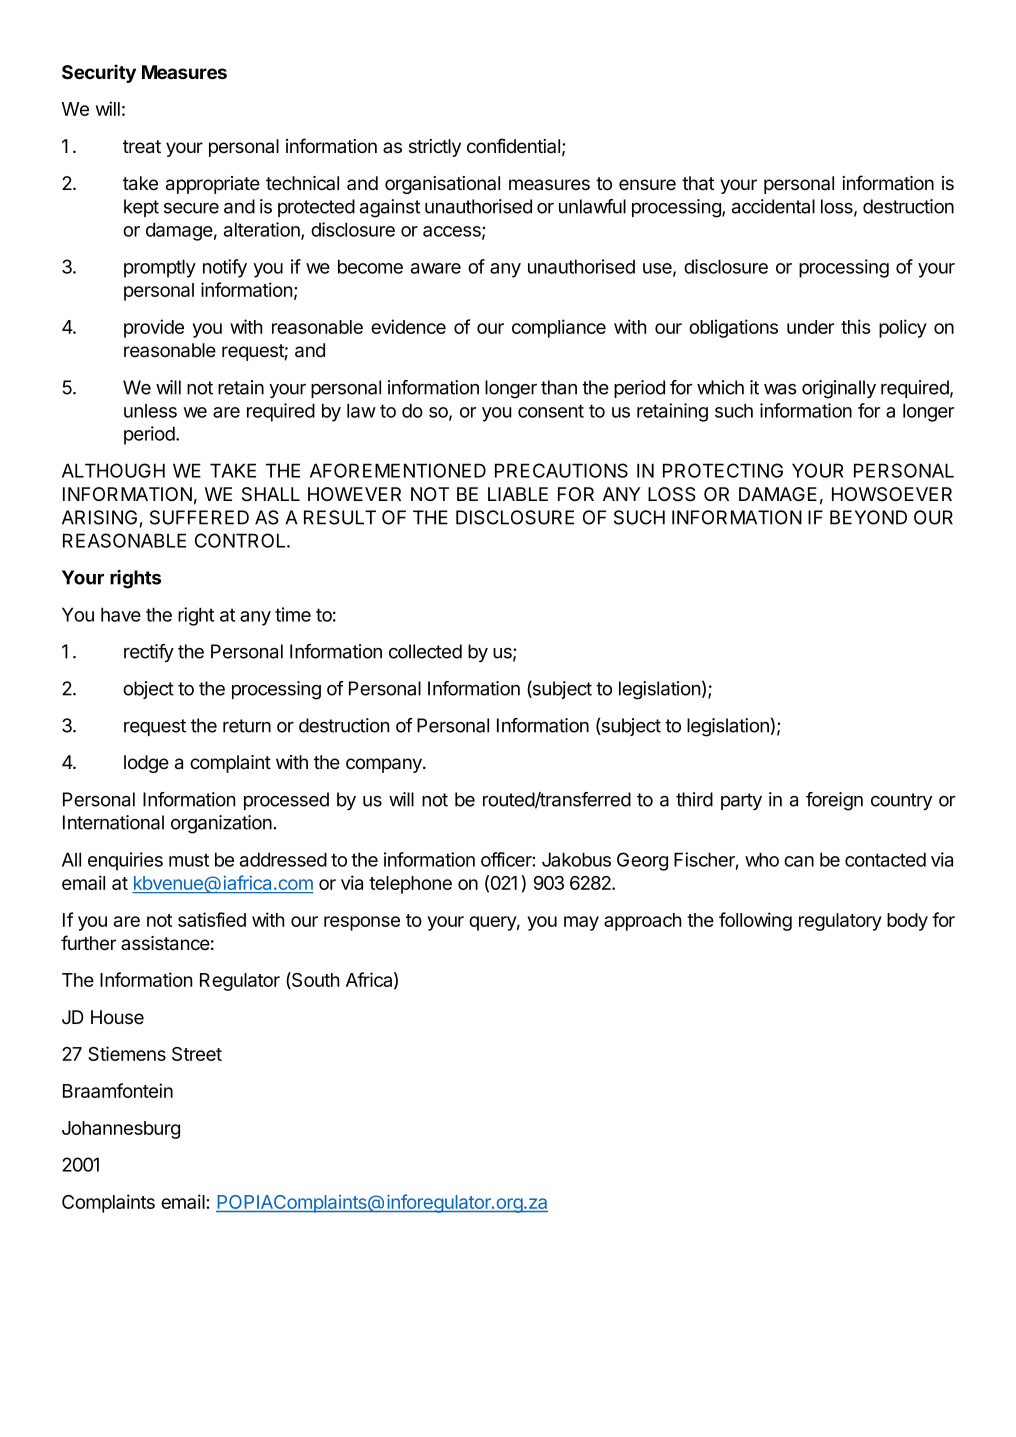 The height and width of the page is (1437, 1016). I want to click on Street, so click(197, 1054).
